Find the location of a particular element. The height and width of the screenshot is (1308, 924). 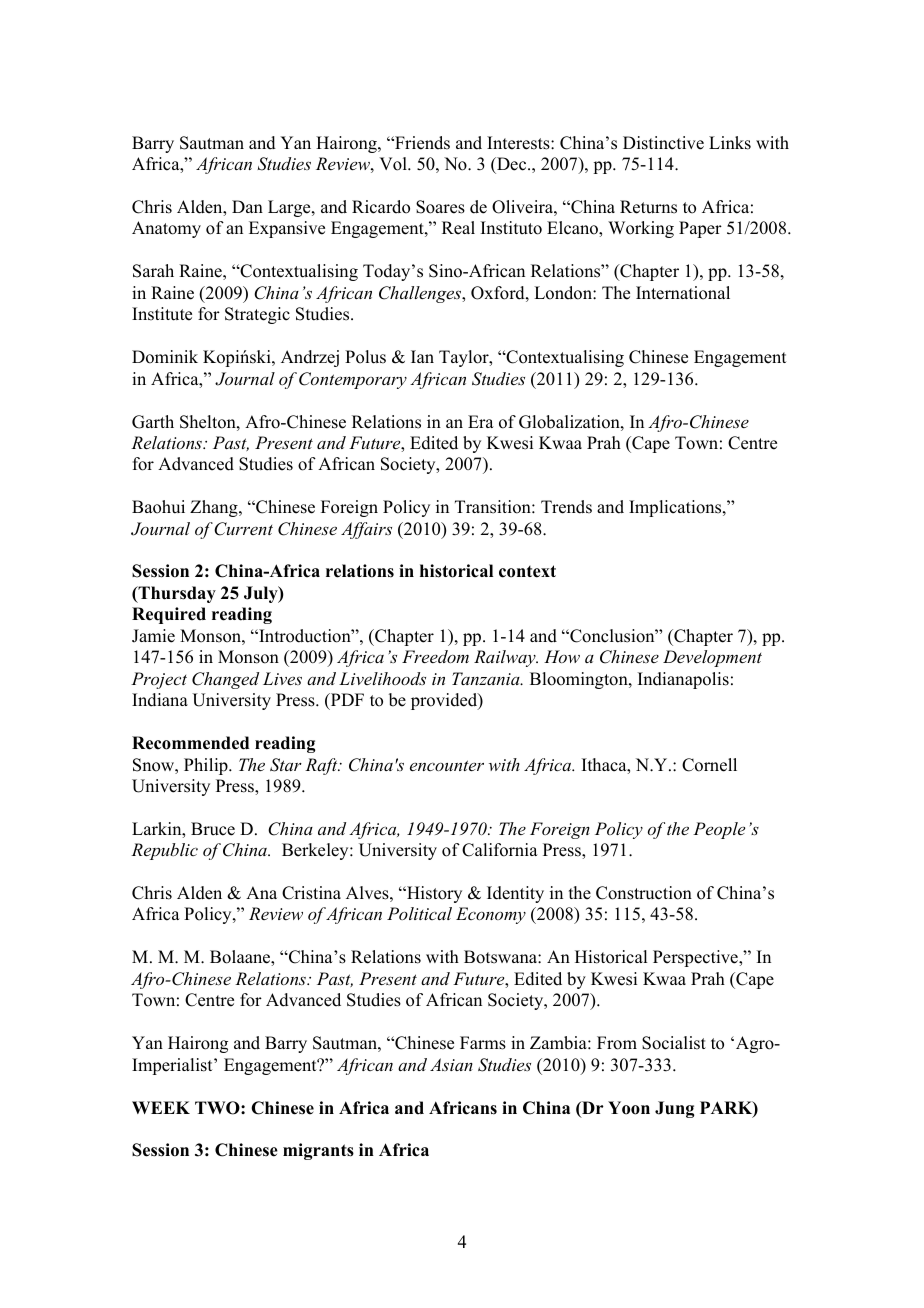

Soares is located at coordinates (440, 207).
